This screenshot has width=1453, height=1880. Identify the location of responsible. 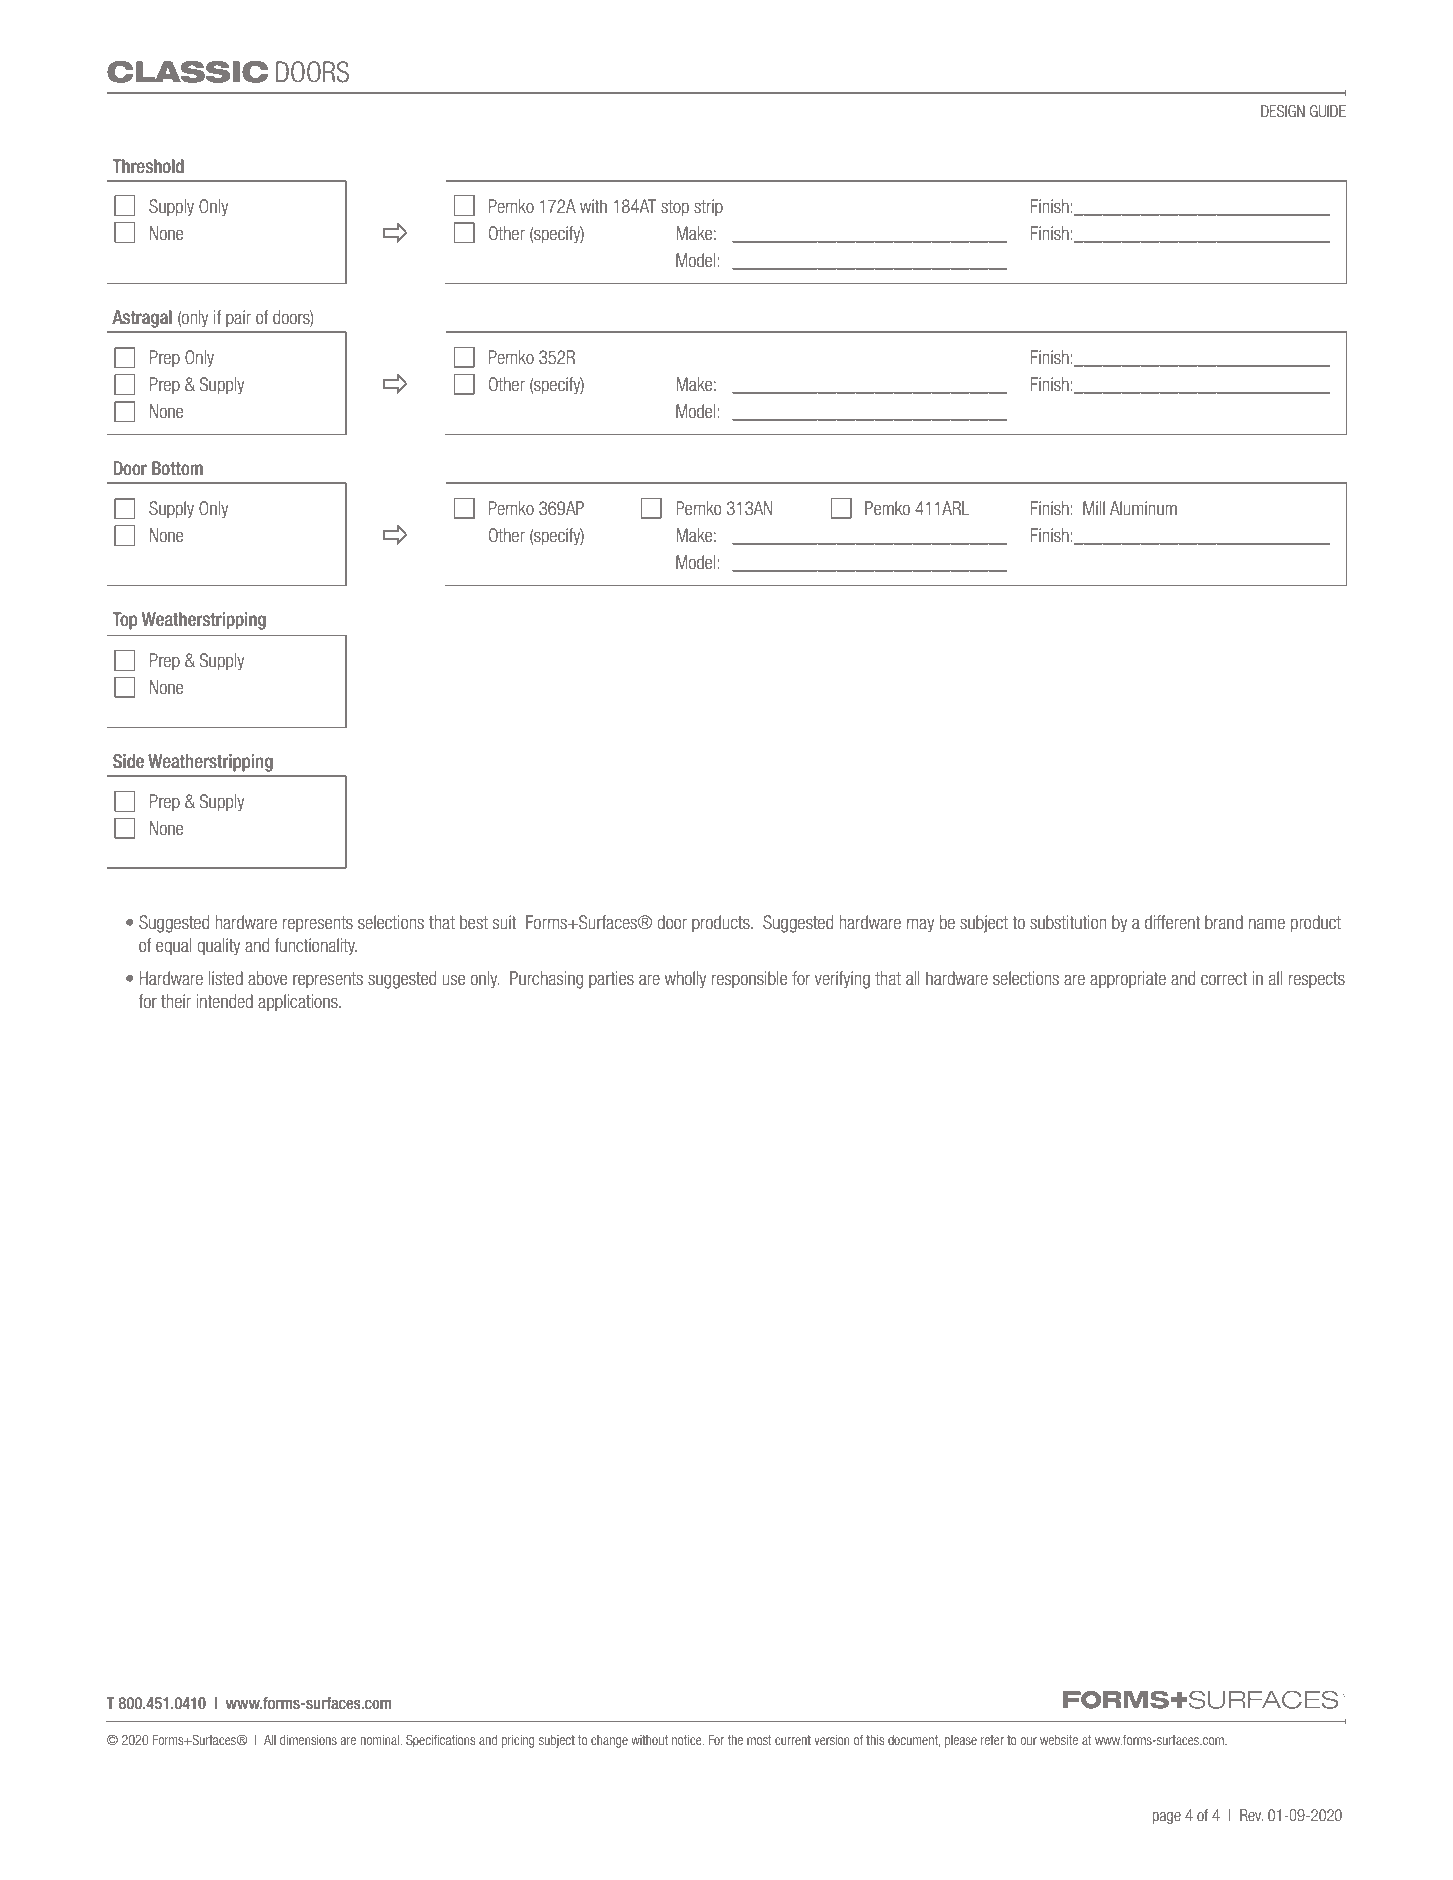
(749, 980).
